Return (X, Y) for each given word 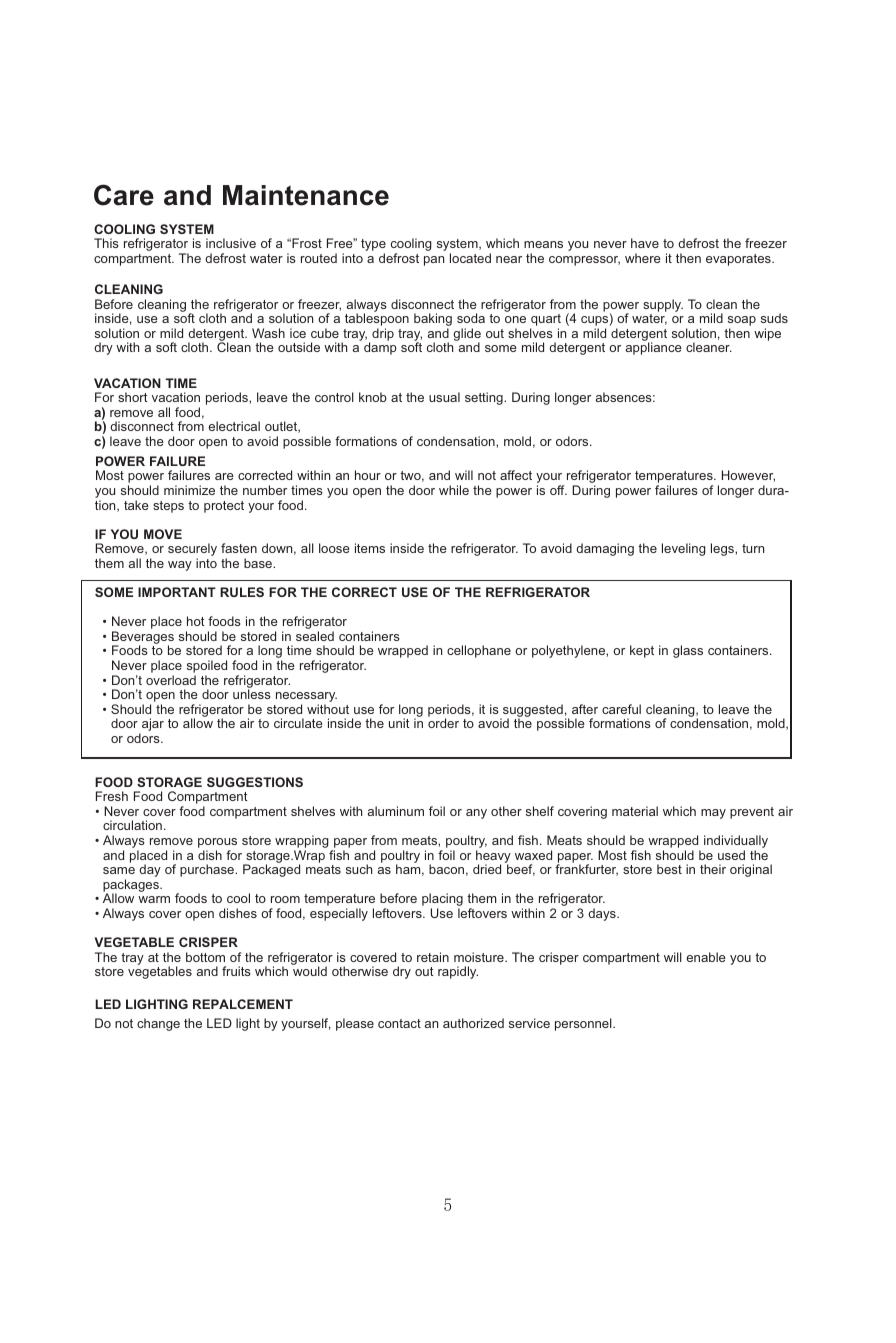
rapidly (458, 972)
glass (688, 651)
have (645, 243)
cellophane (479, 651)
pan (434, 261)
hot (196, 621)
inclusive (231, 243)
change (158, 1024)
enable (706, 957)
